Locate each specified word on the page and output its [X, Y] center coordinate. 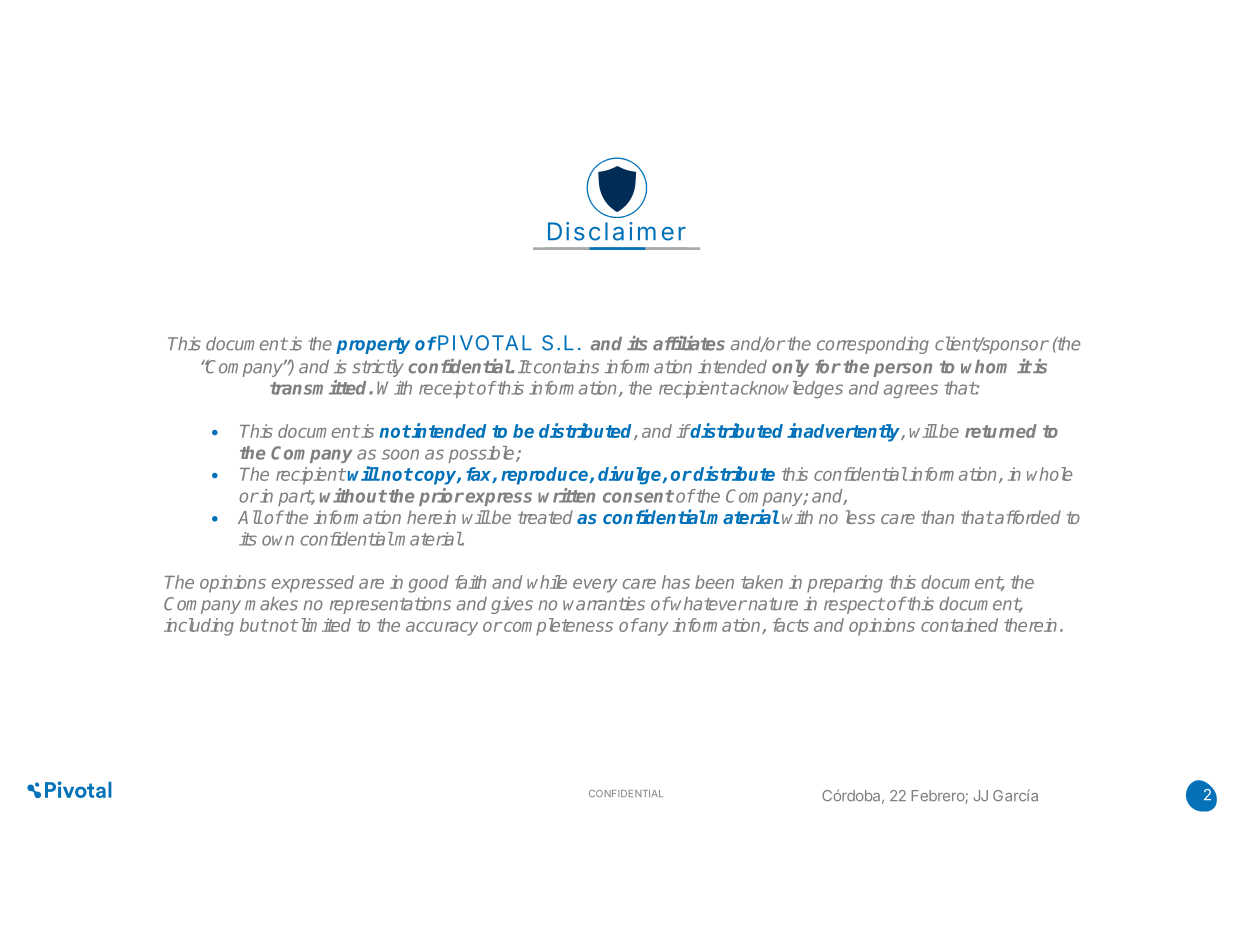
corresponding [873, 345]
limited [324, 625]
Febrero [938, 797]
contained [959, 625]
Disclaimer [617, 231]
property [373, 345]
